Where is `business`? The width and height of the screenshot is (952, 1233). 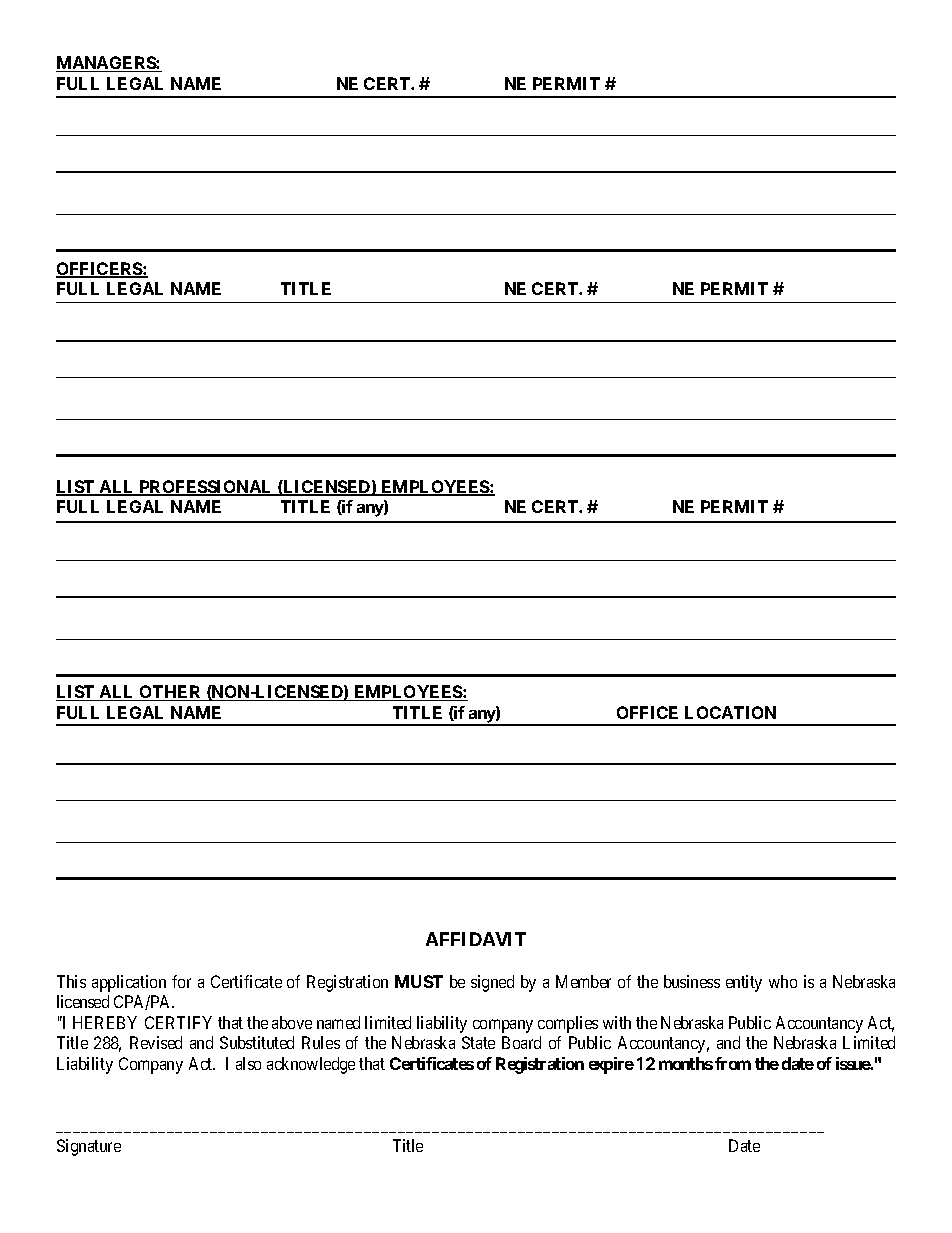 business is located at coordinates (692, 981).
